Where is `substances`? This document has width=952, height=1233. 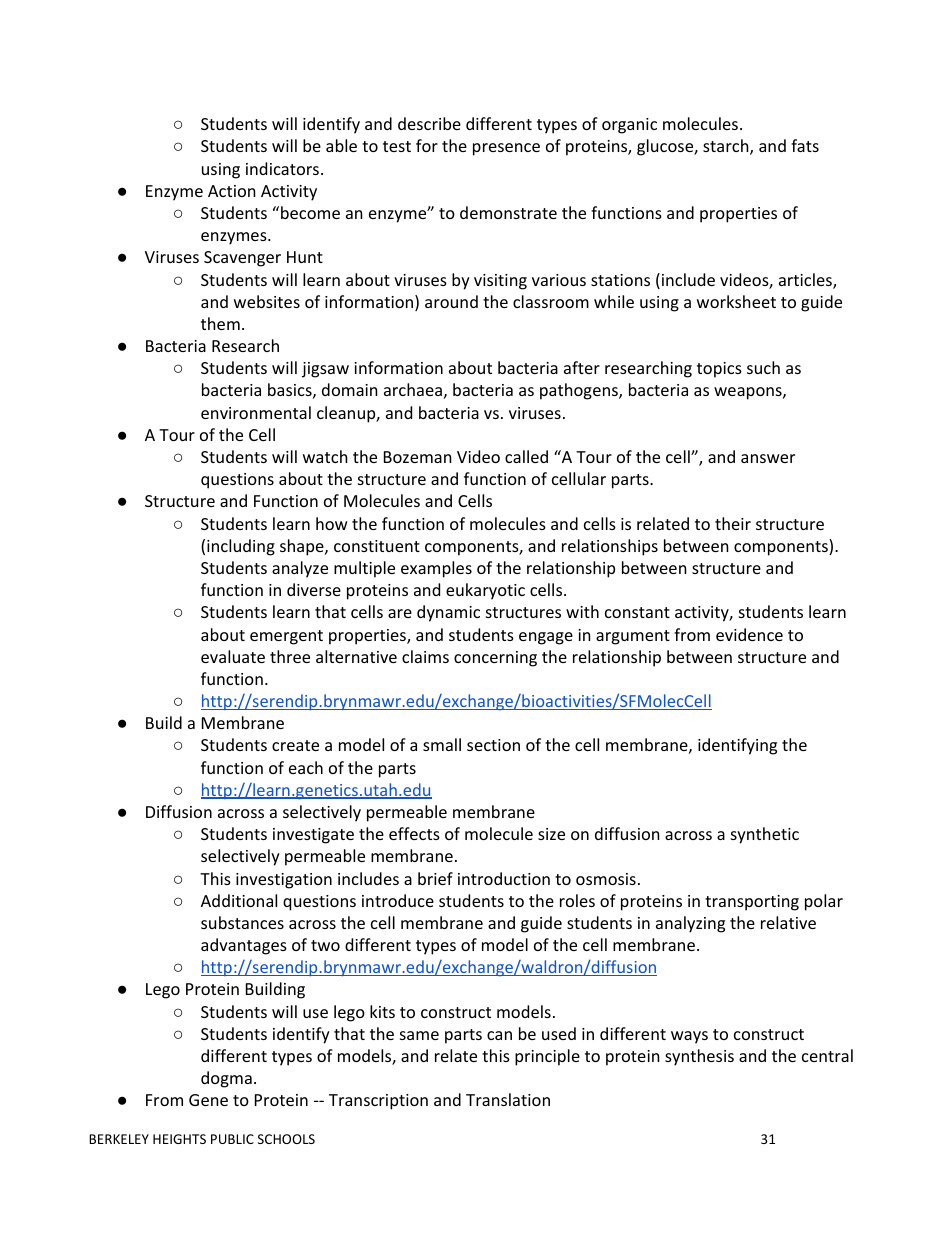 substances is located at coordinates (242, 922).
